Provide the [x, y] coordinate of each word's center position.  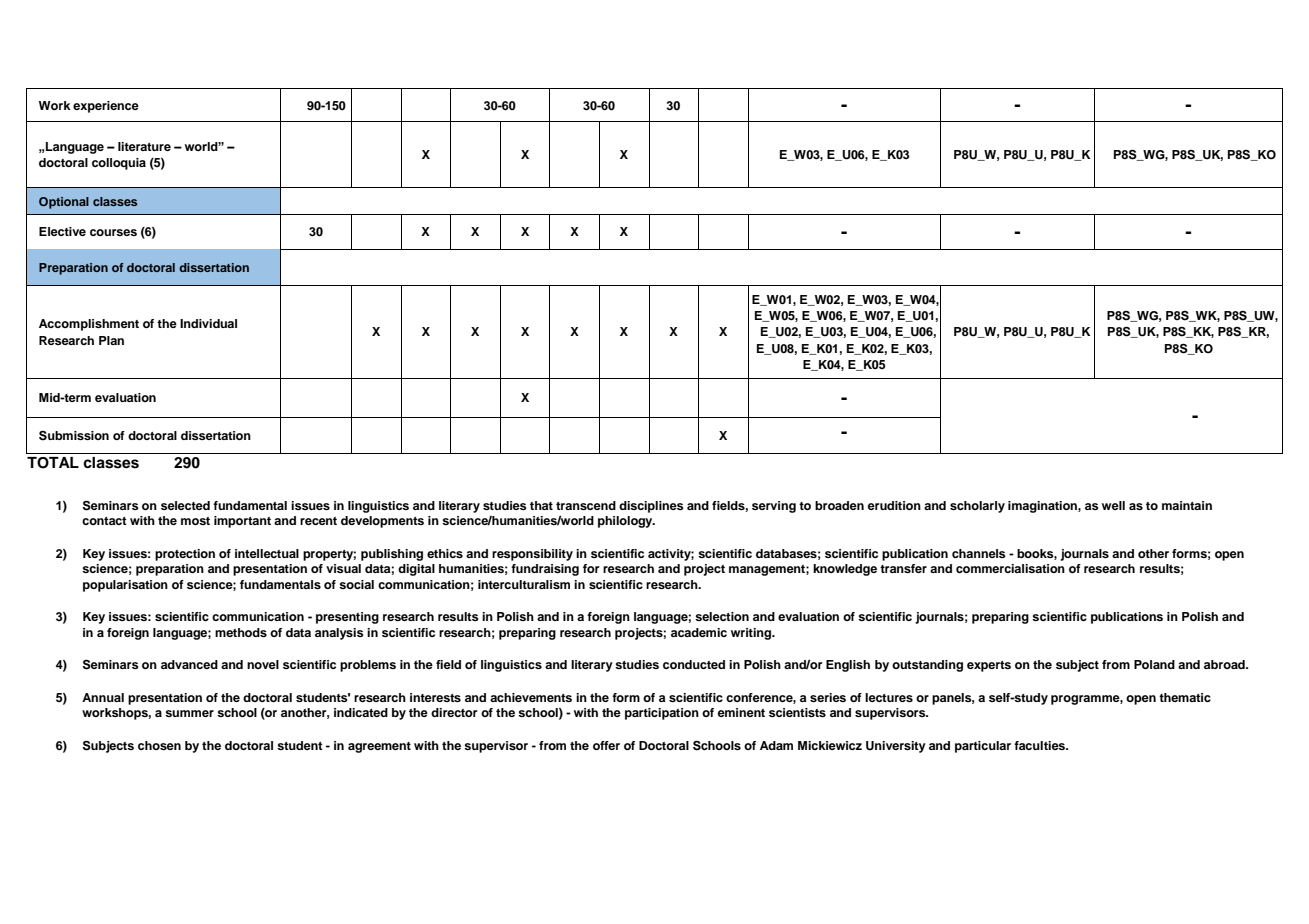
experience [106, 107]
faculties [1041, 745]
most [195, 521]
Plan [111, 340]
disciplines [651, 507]
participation [662, 714]
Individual [208, 323]
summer [189, 713]
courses [113, 232]
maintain [1187, 505]
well [1113, 505]
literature [144, 146]
